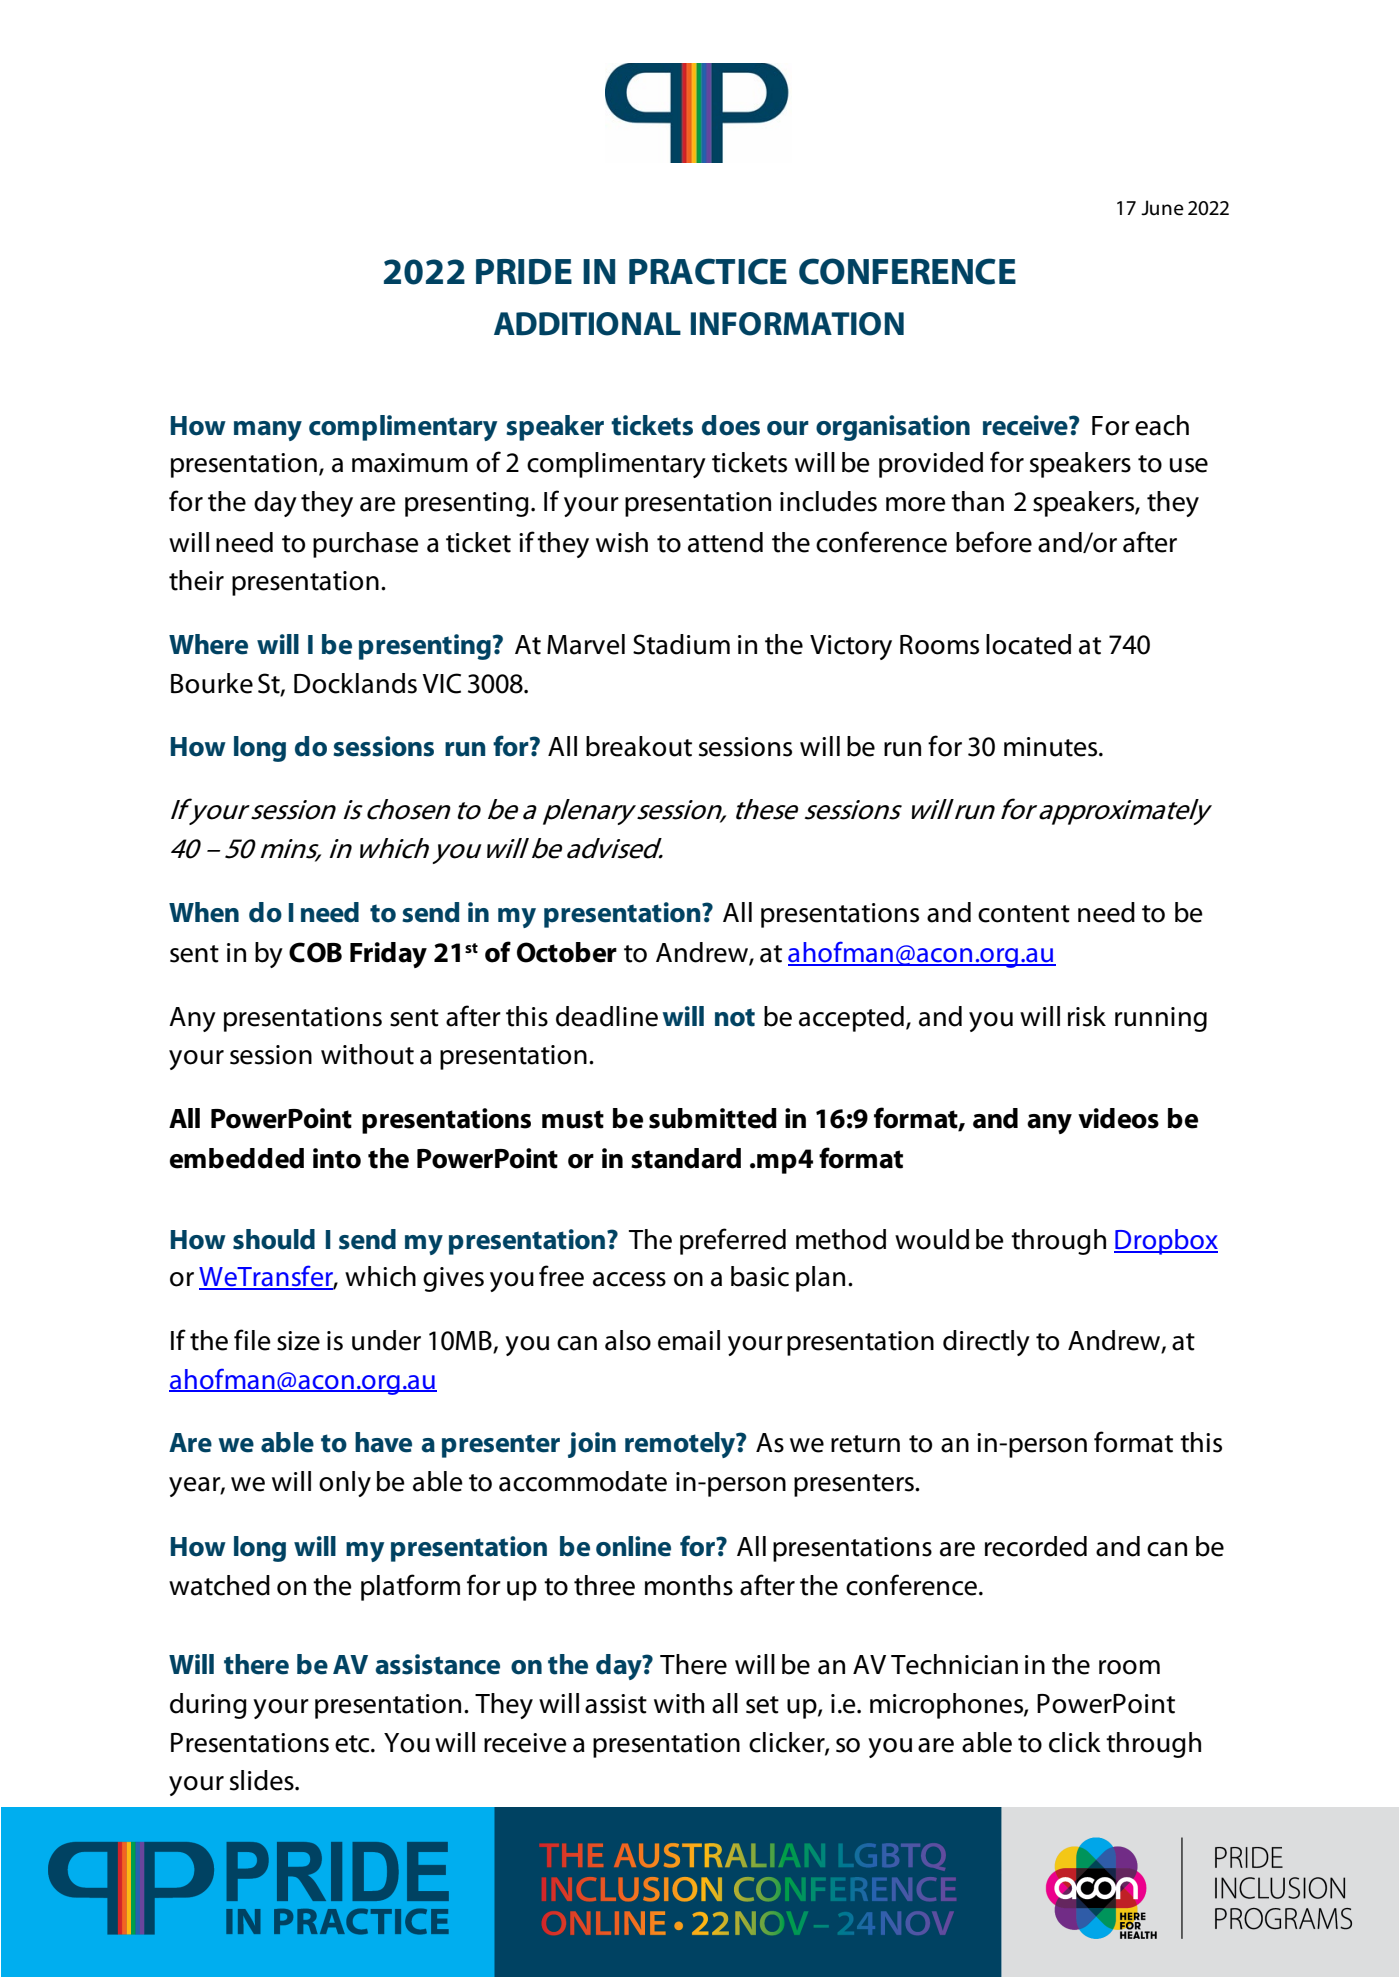 This document has height=1979, width=1399. What do you see at coordinates (725, 542) in the document?
I see `attend` at bounding box center [725, 542].
